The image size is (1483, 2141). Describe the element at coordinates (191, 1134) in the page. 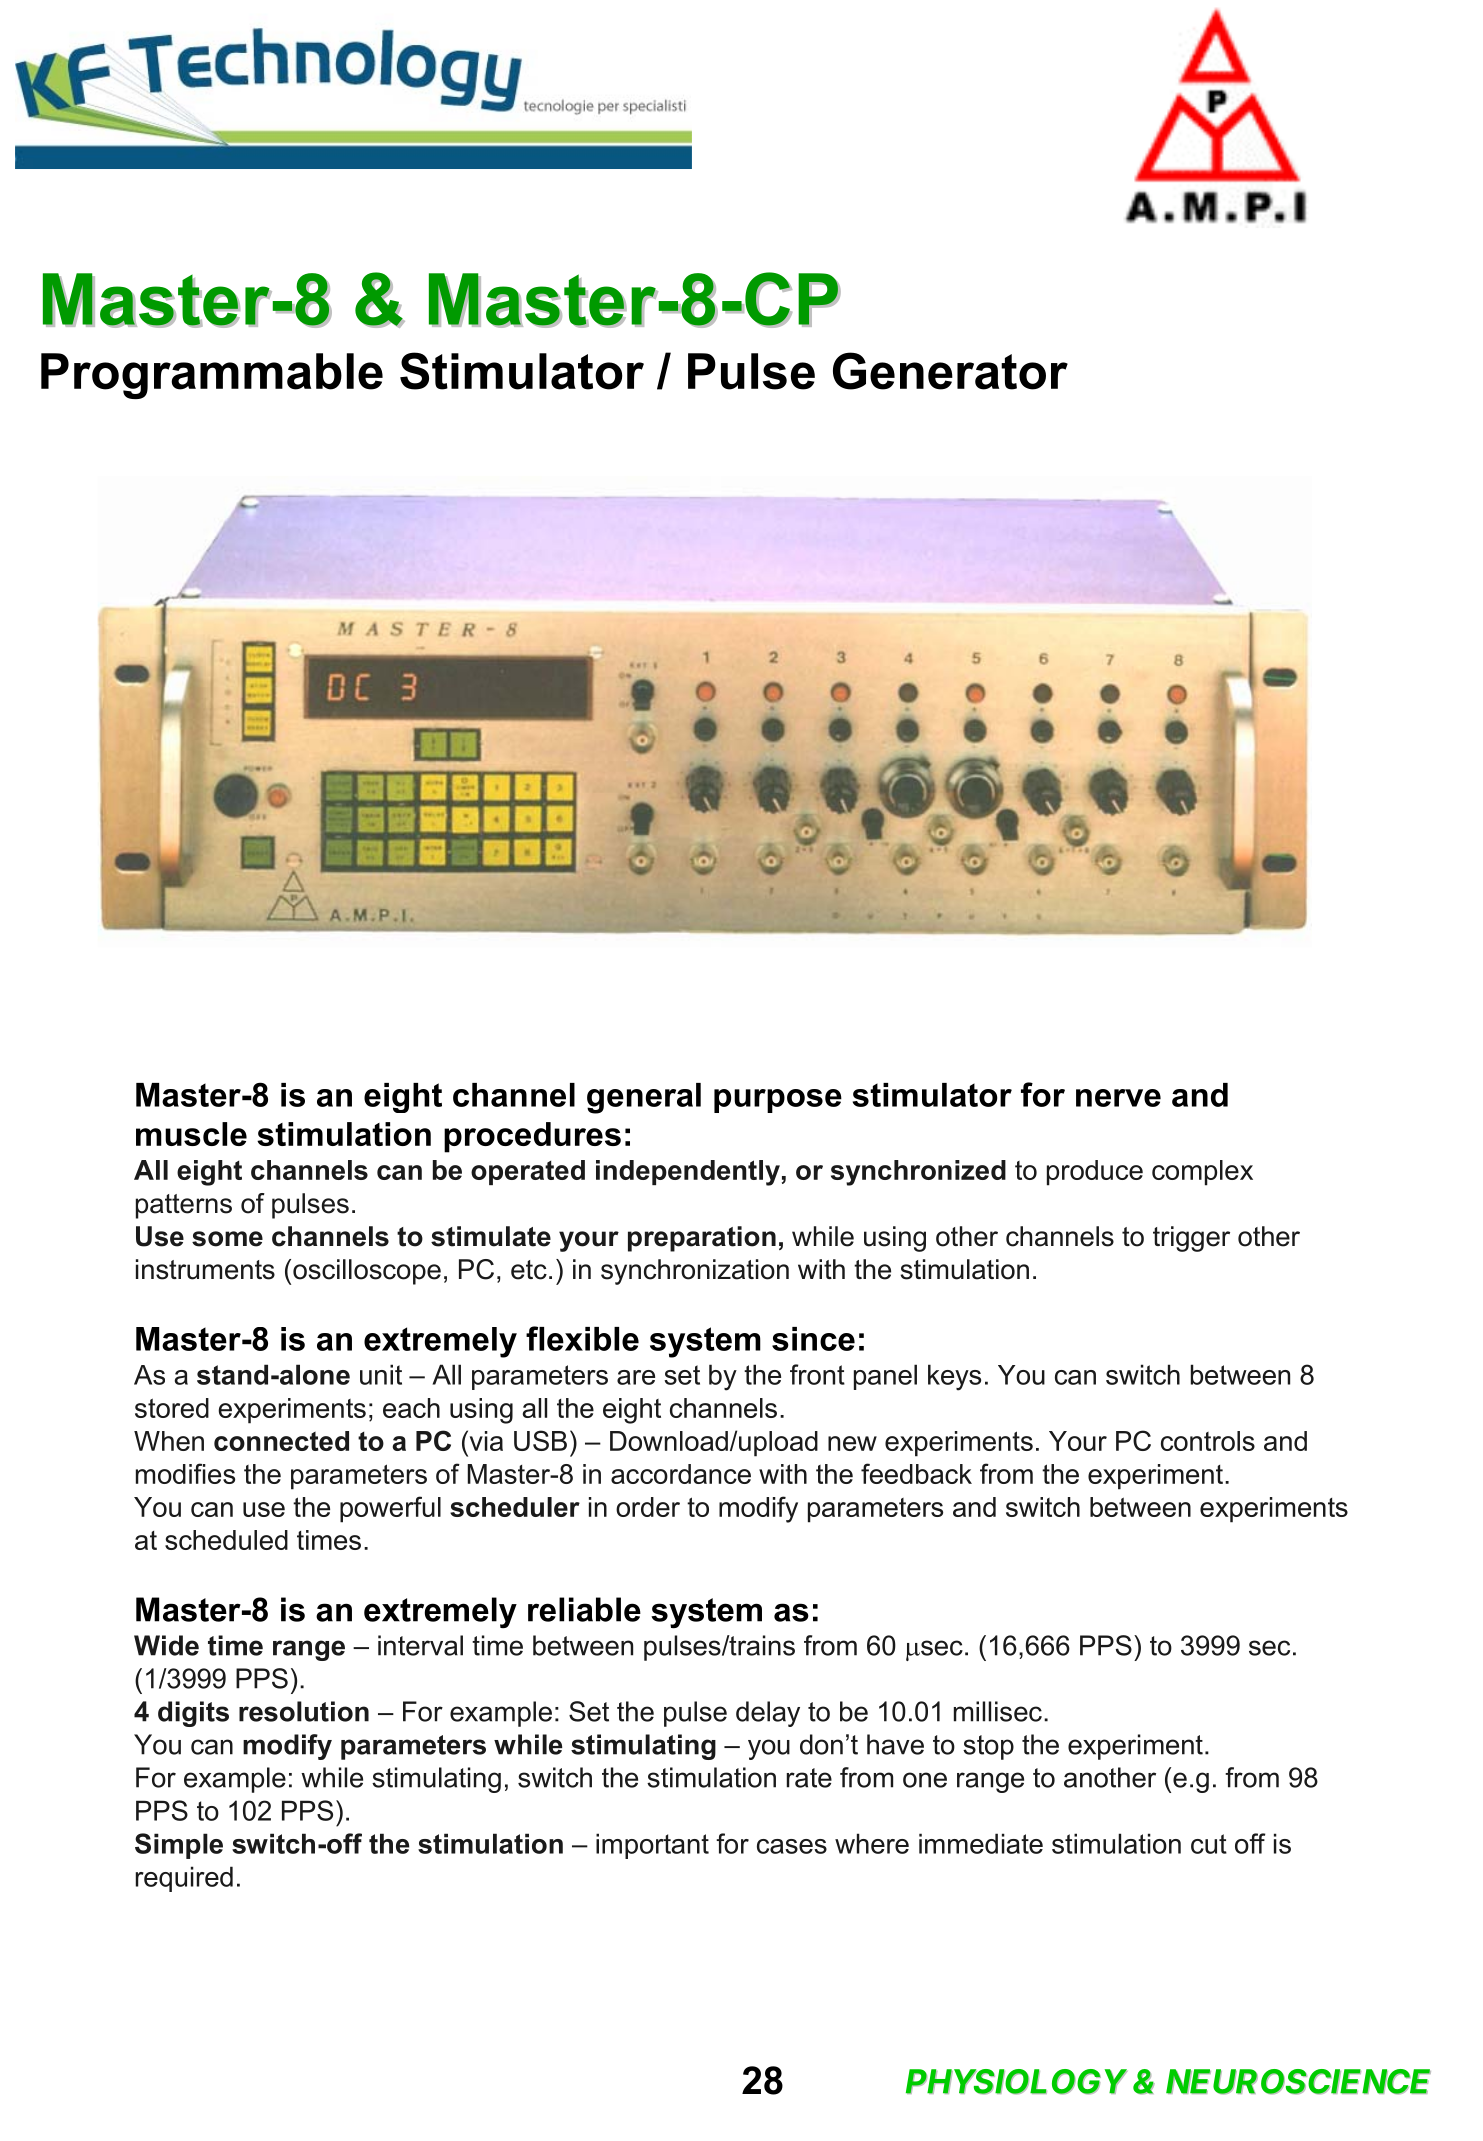

I see `muscle` at that location.
